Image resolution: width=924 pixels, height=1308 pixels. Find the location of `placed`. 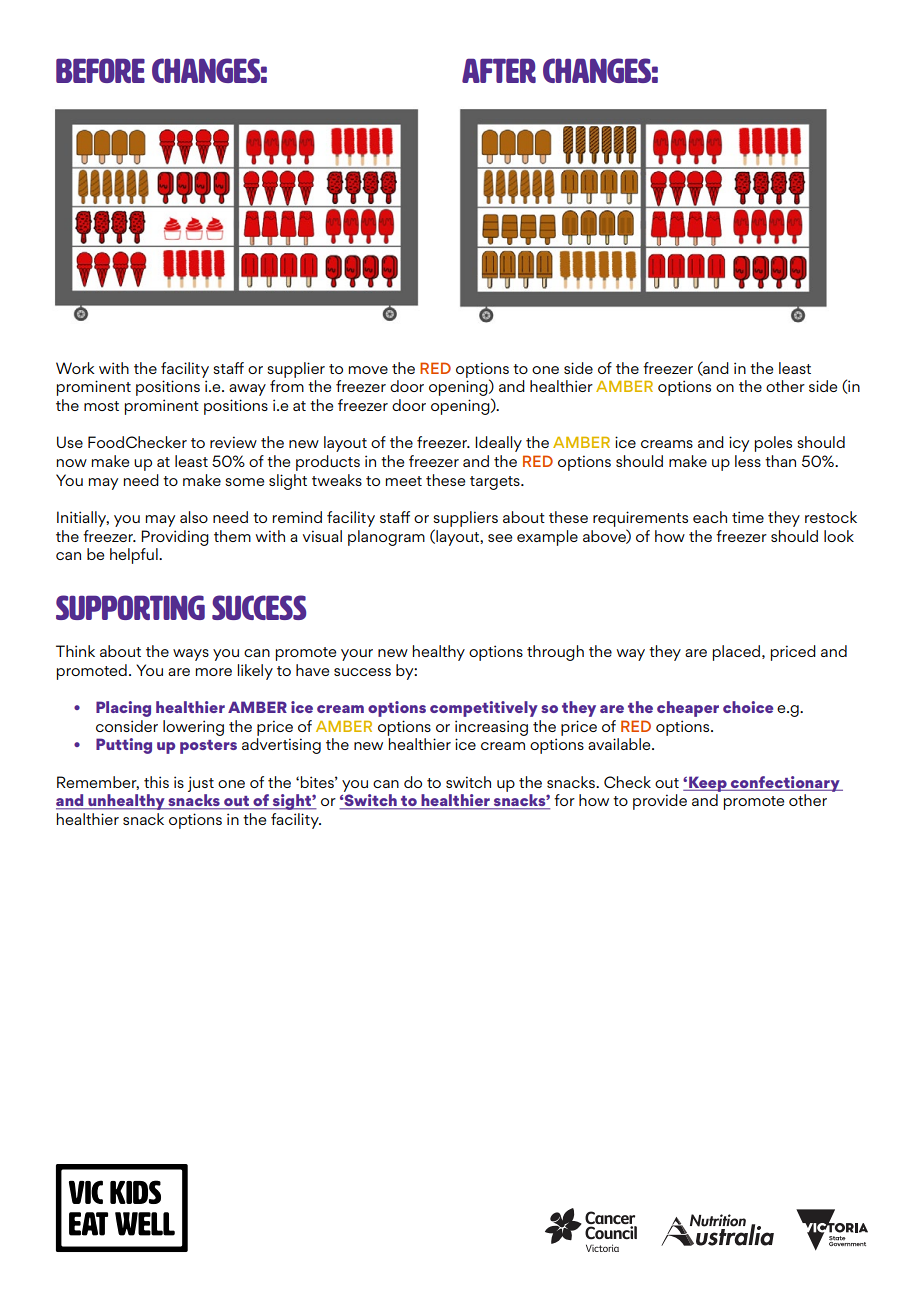

placed is located at coordinates (738, 653).
